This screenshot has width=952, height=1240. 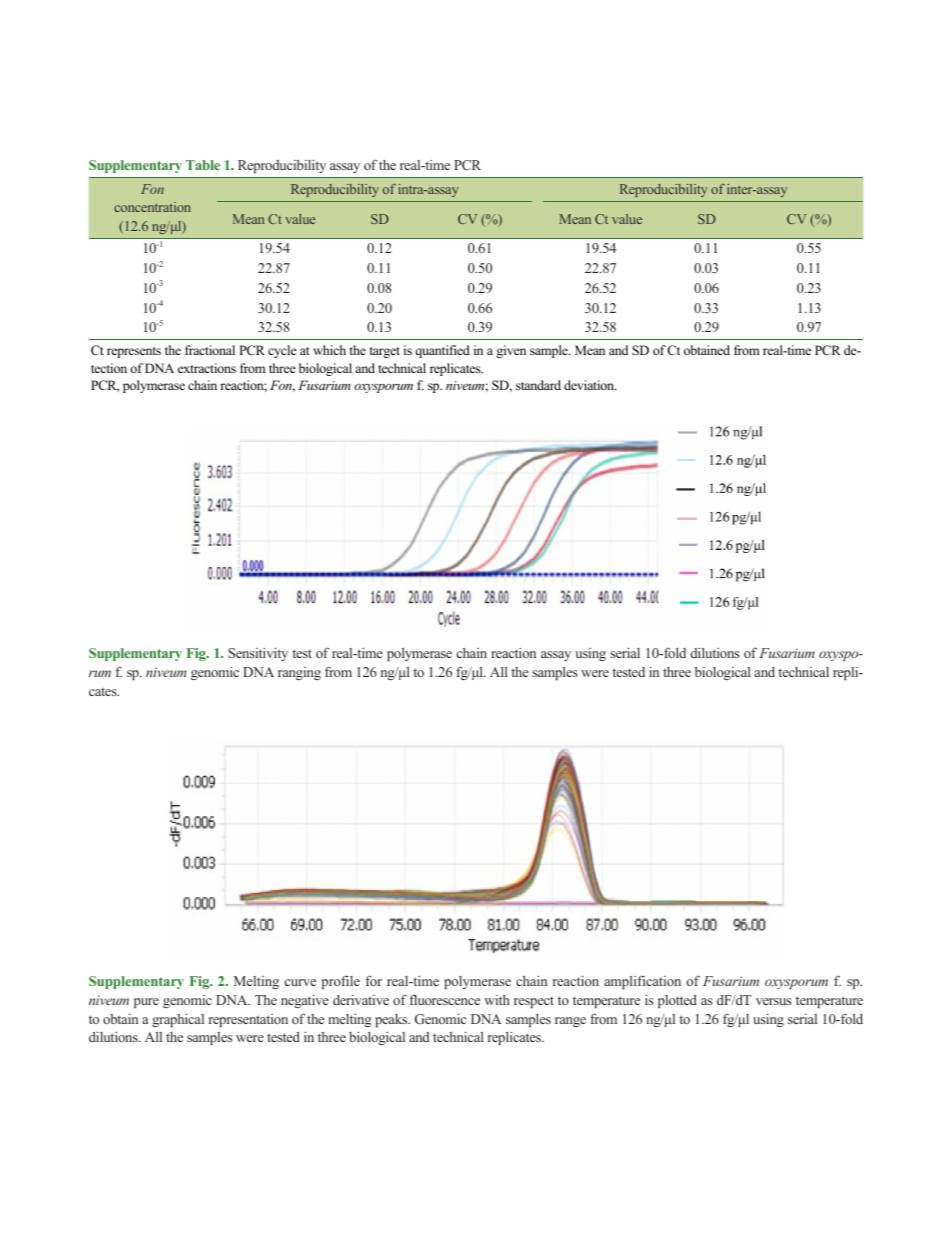 What do you see at coordinates (677, 1001) in the screenshot?
I see `plotted` at bounding box center [677, 1001].
